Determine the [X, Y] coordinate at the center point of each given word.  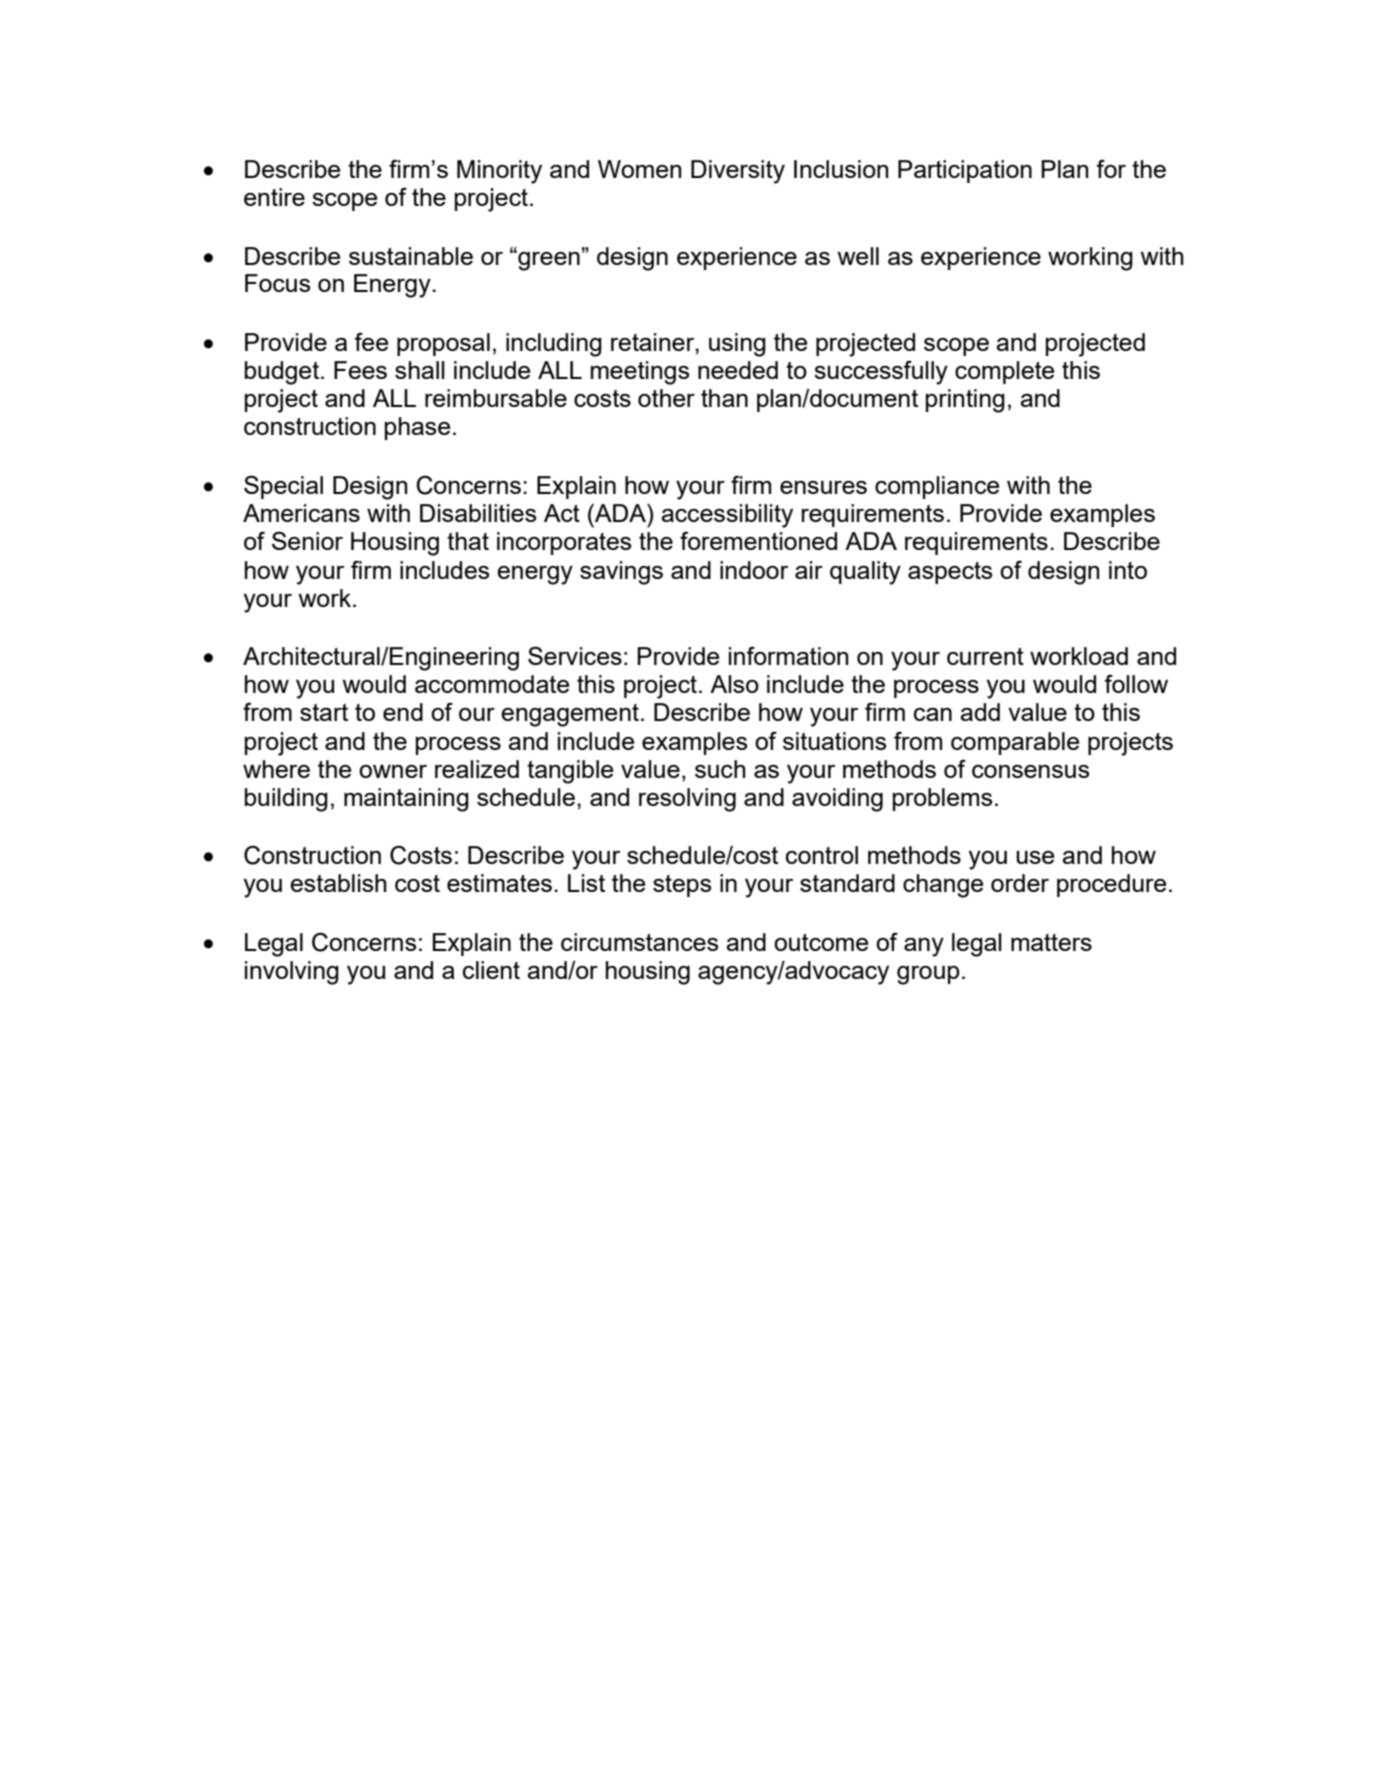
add [980, 712]
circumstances [639, 942]
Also [734, 684]
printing [965, 401]
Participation [965, 171]
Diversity [738, 172]
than [724, 398]
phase [417, 428]
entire [274, 197]
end [403, 712]
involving [292, 973]
